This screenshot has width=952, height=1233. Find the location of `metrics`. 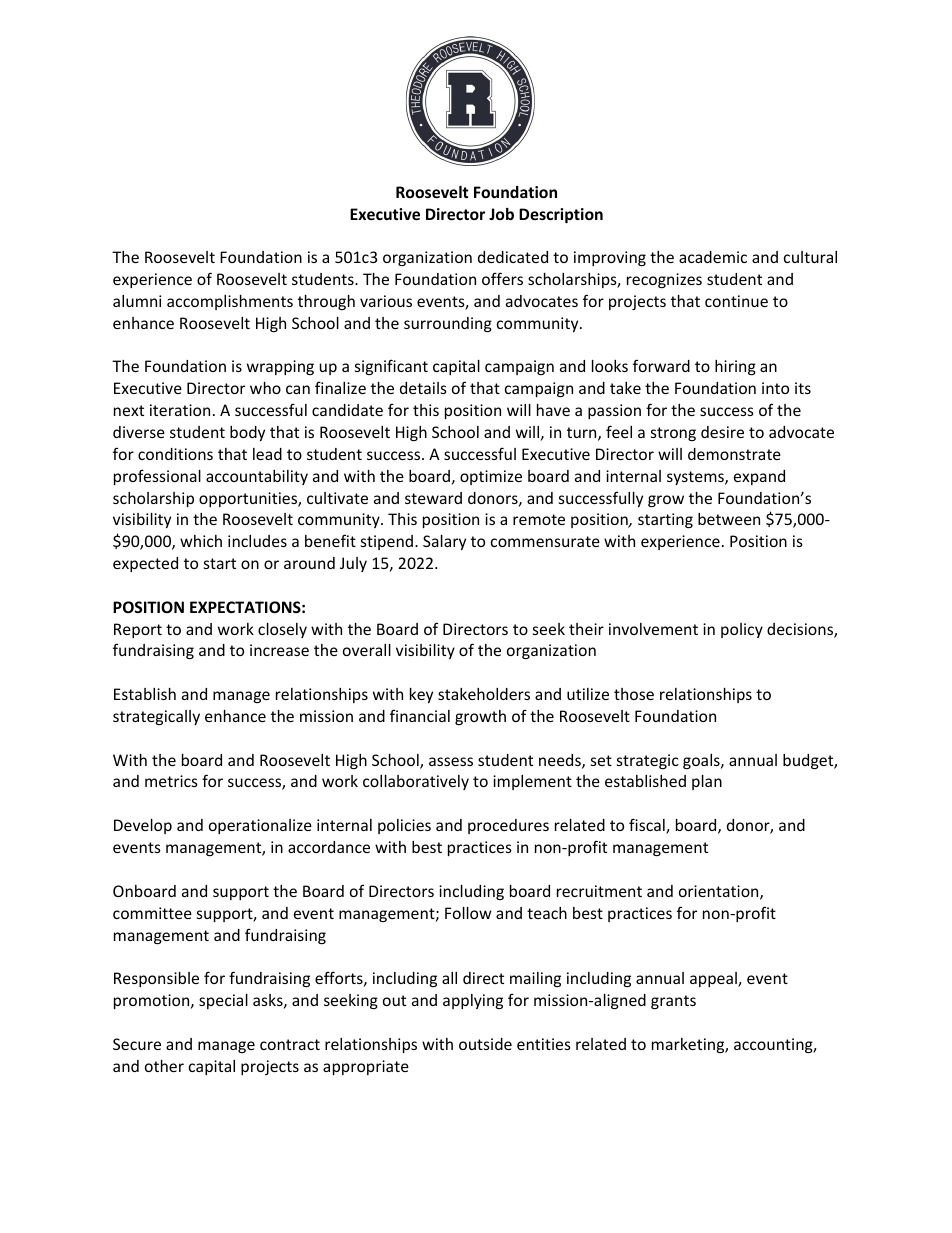

metrics is located at coordinates (171, 781).
